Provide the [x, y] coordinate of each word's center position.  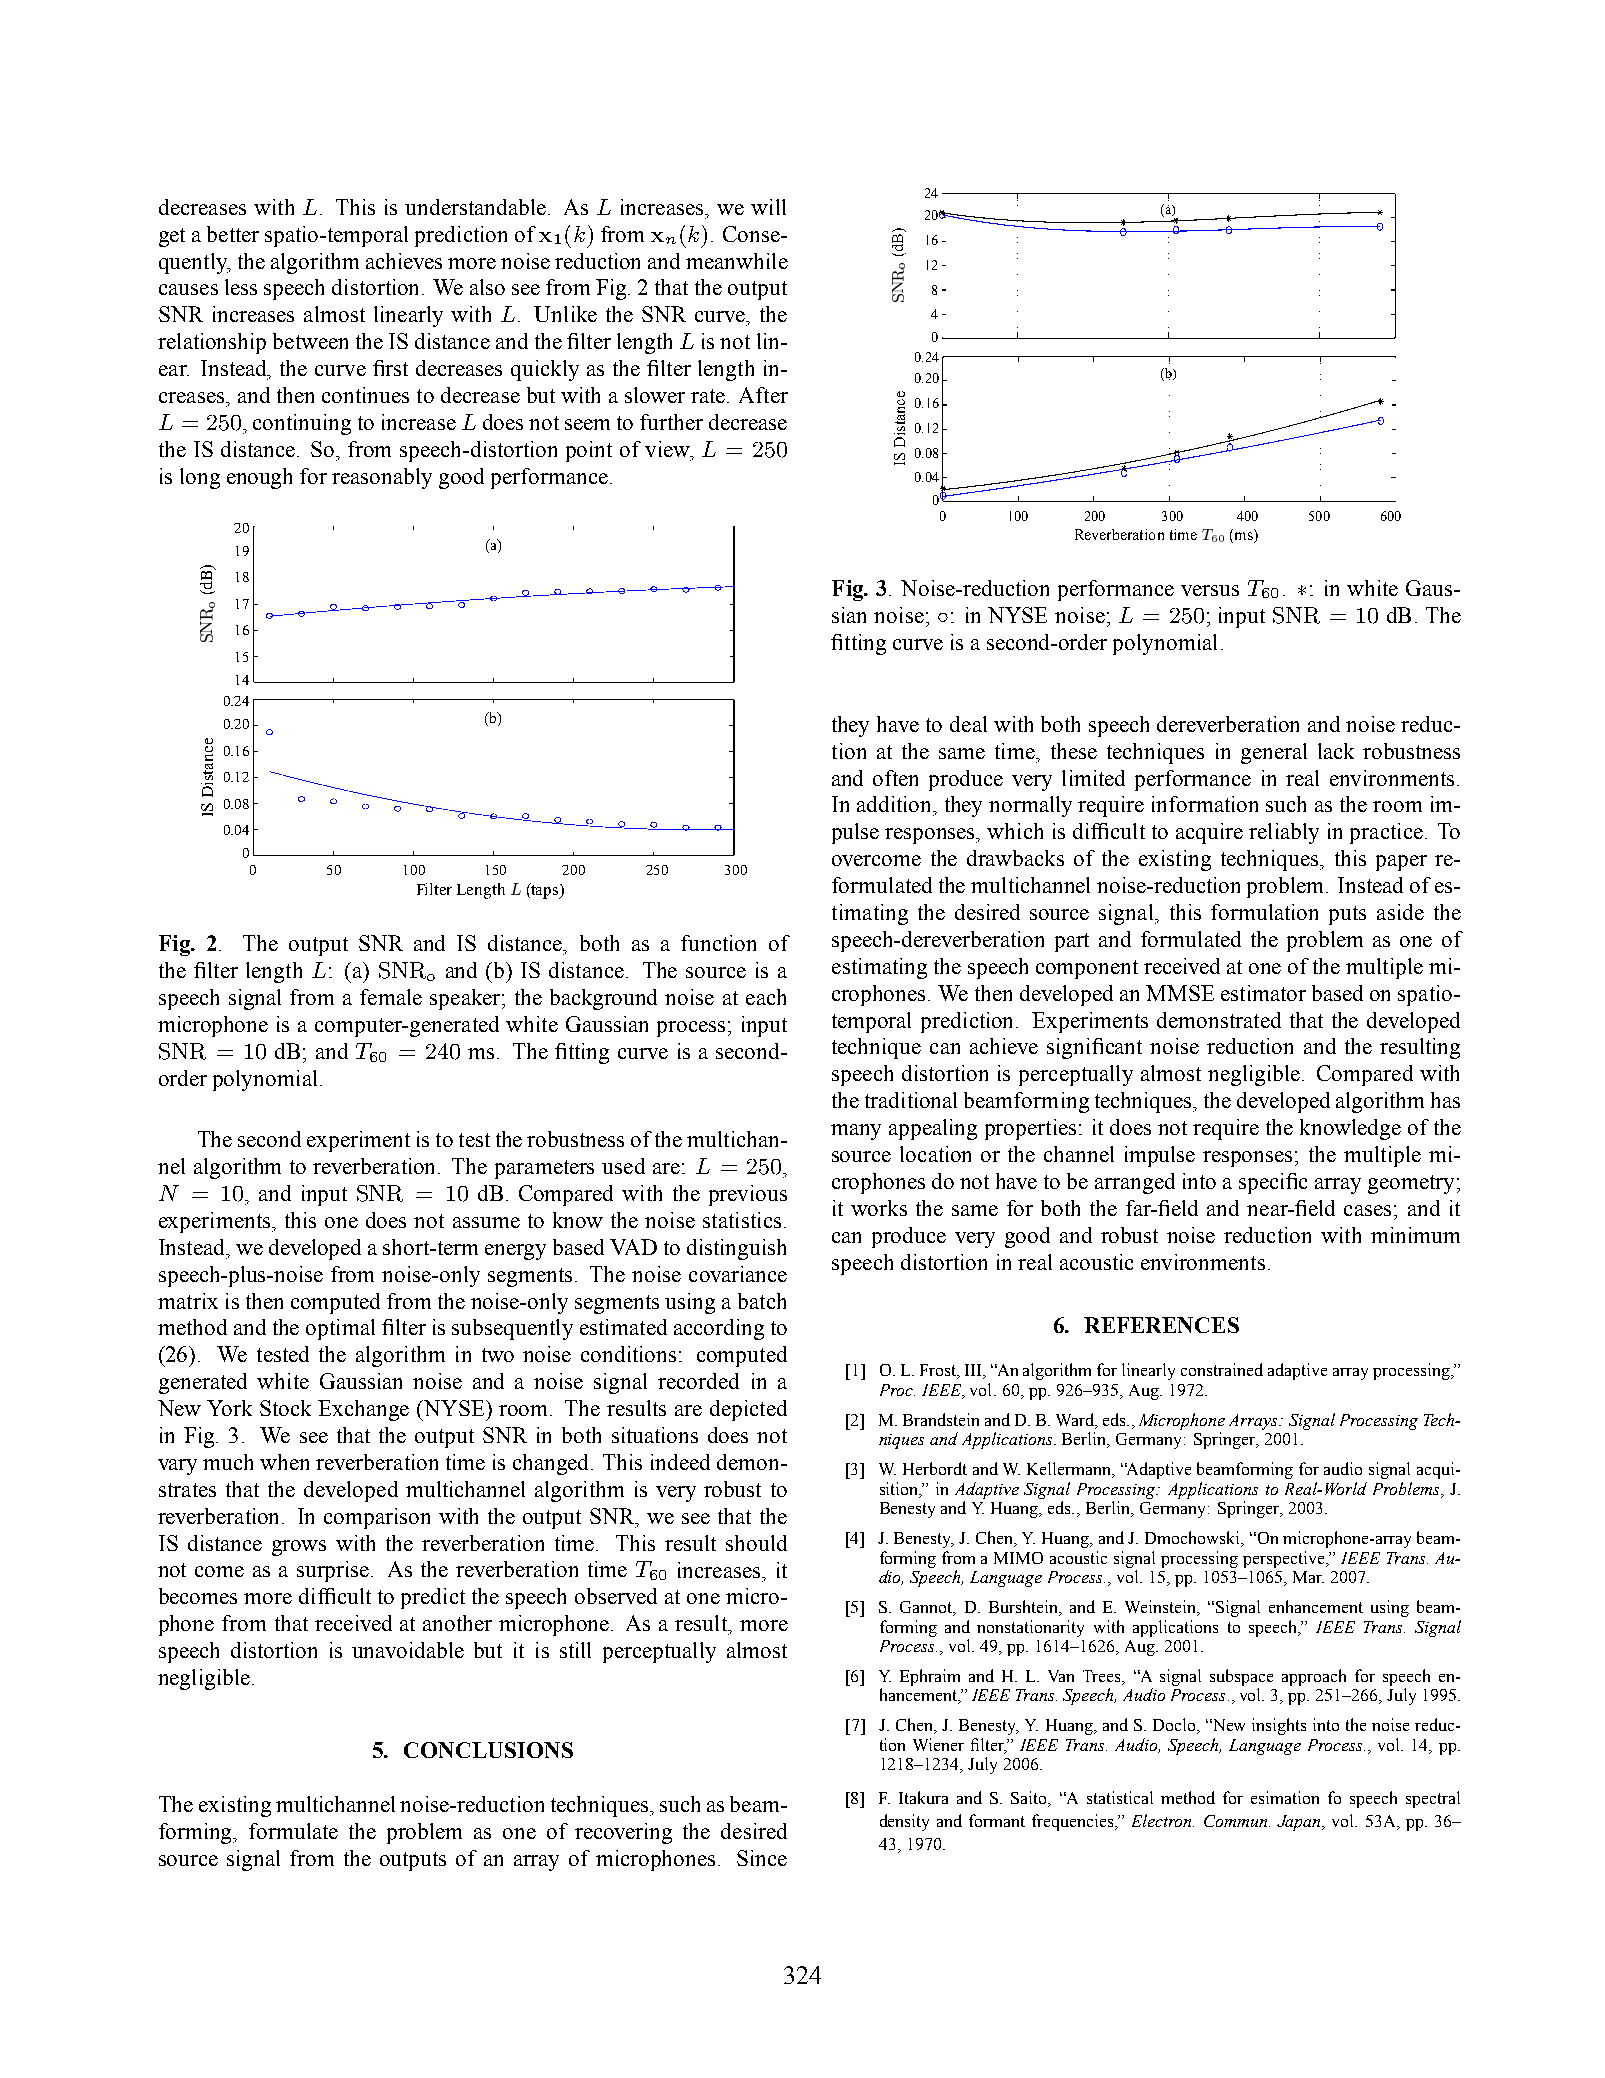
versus [1210, 590]
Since [762, 1858]
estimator [1263, 993]
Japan [1300, 1823]
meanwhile [737, 261]
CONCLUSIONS [488, 1750]
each [766, 997]
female [391, 997]
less [241, 287]
